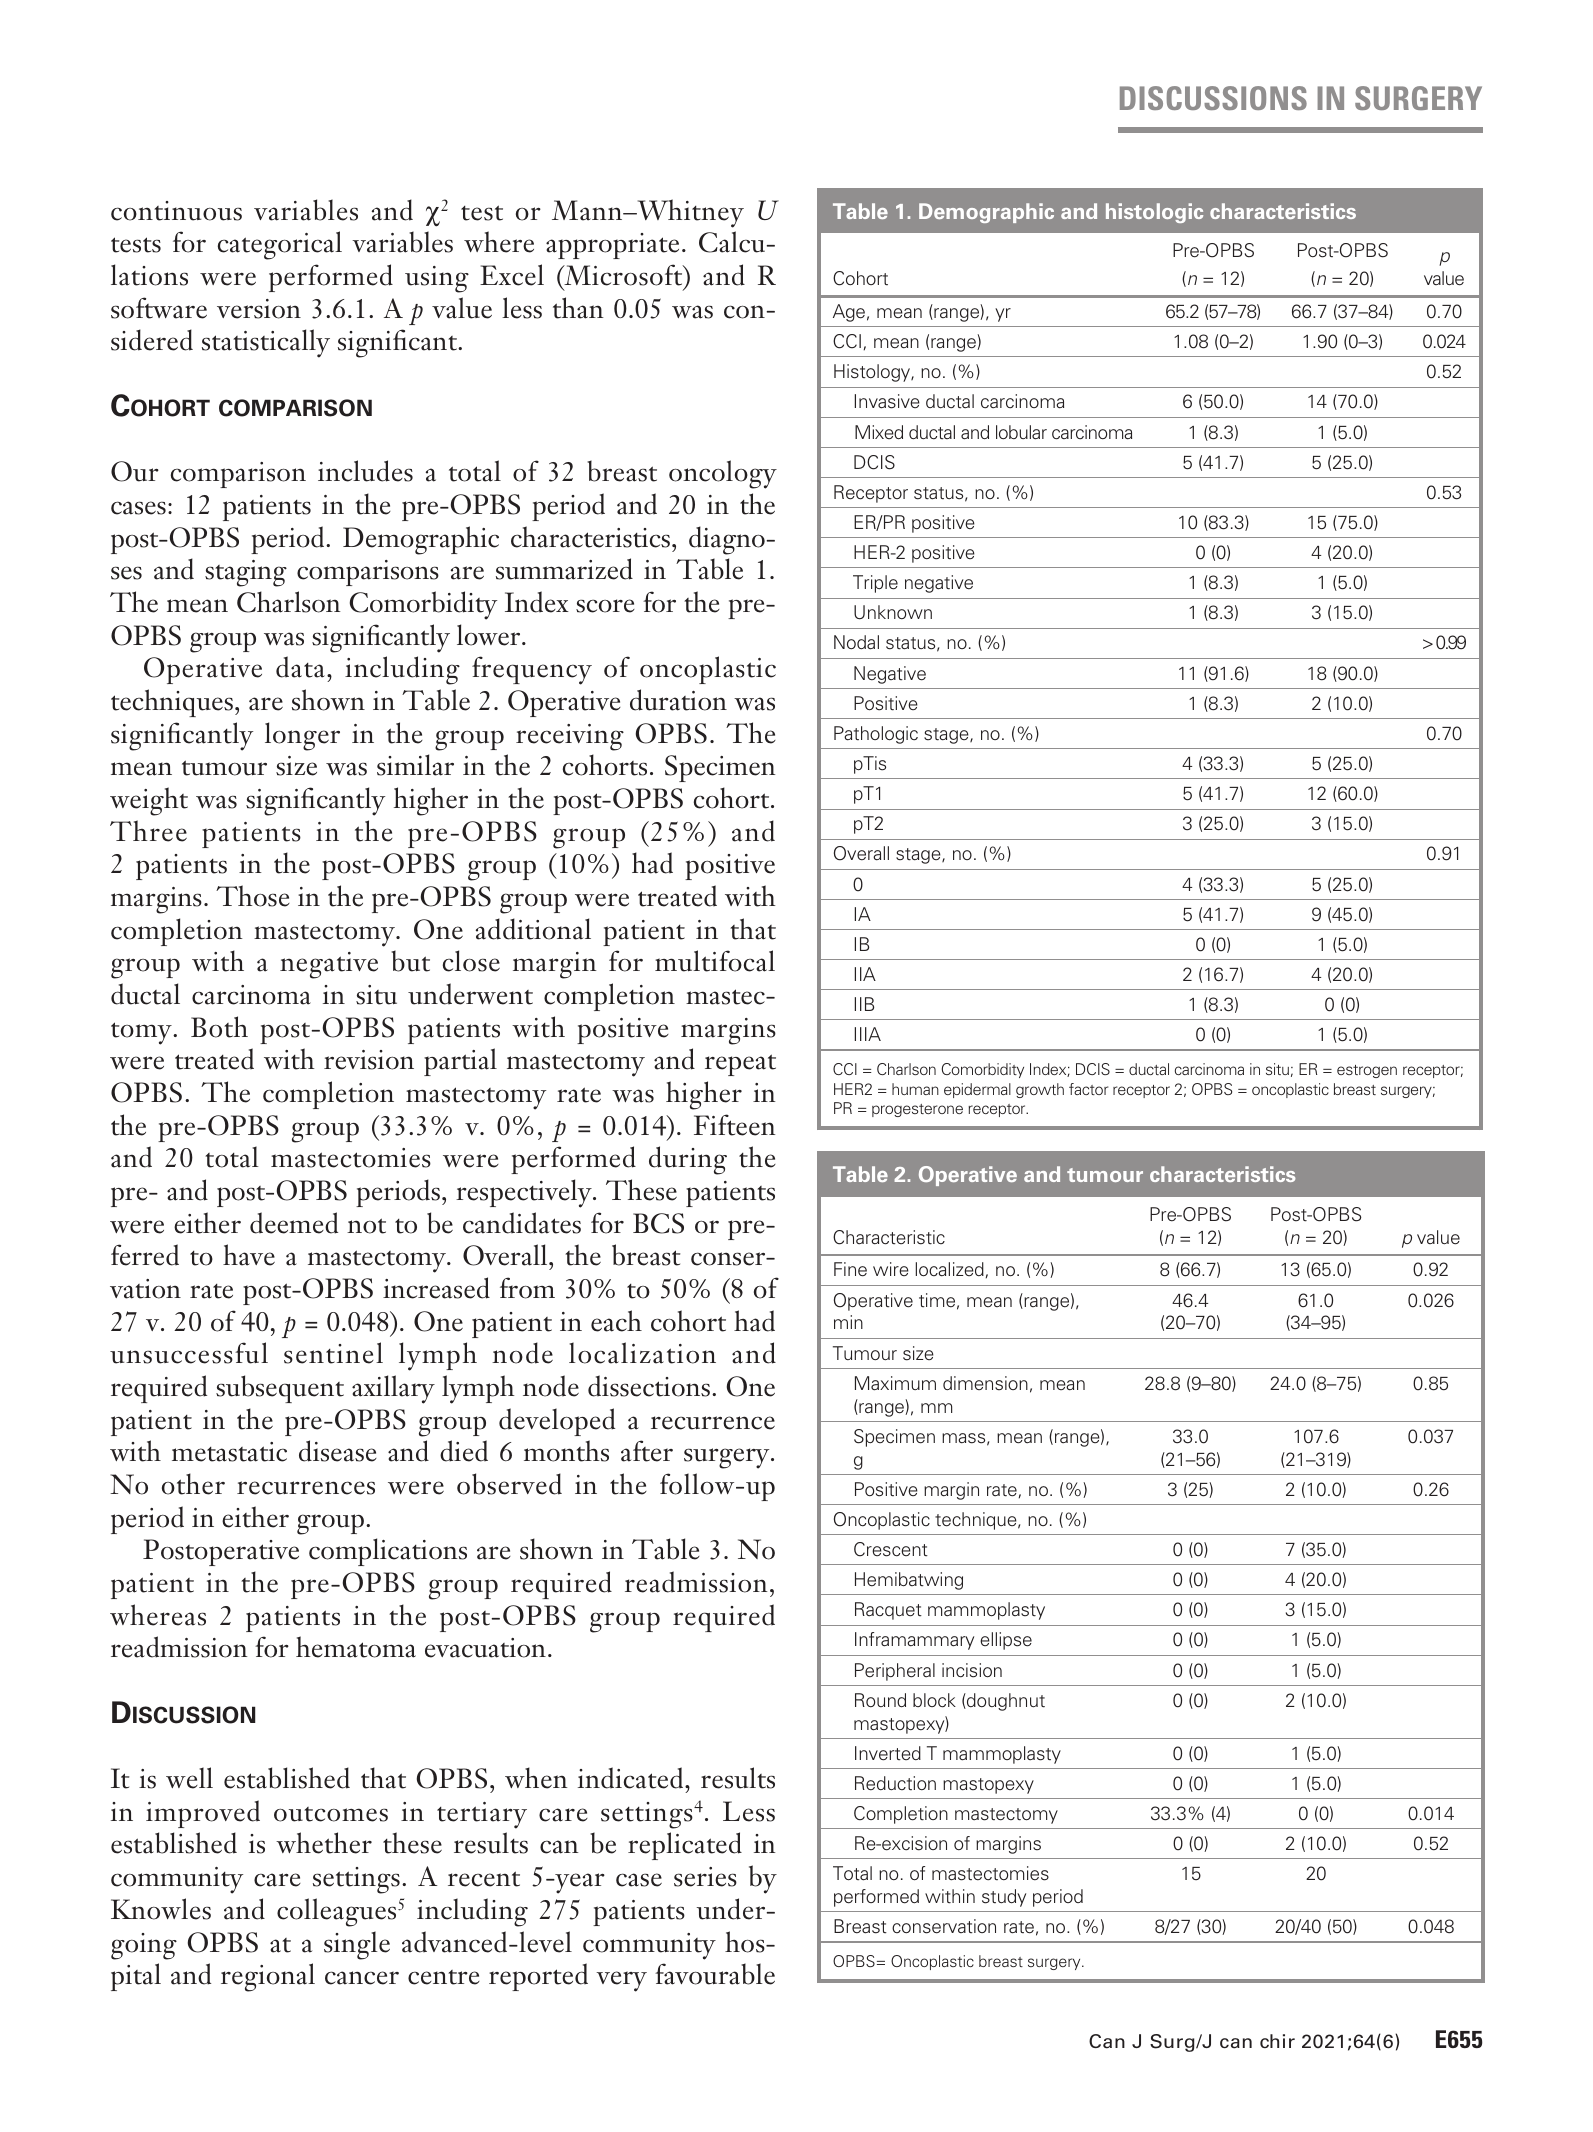 The width and height of the page is (1593, 2132). What do you see at coordinates (1088, 1089) in the page?
I see `factor` at bounding box center [1088, 1089].
